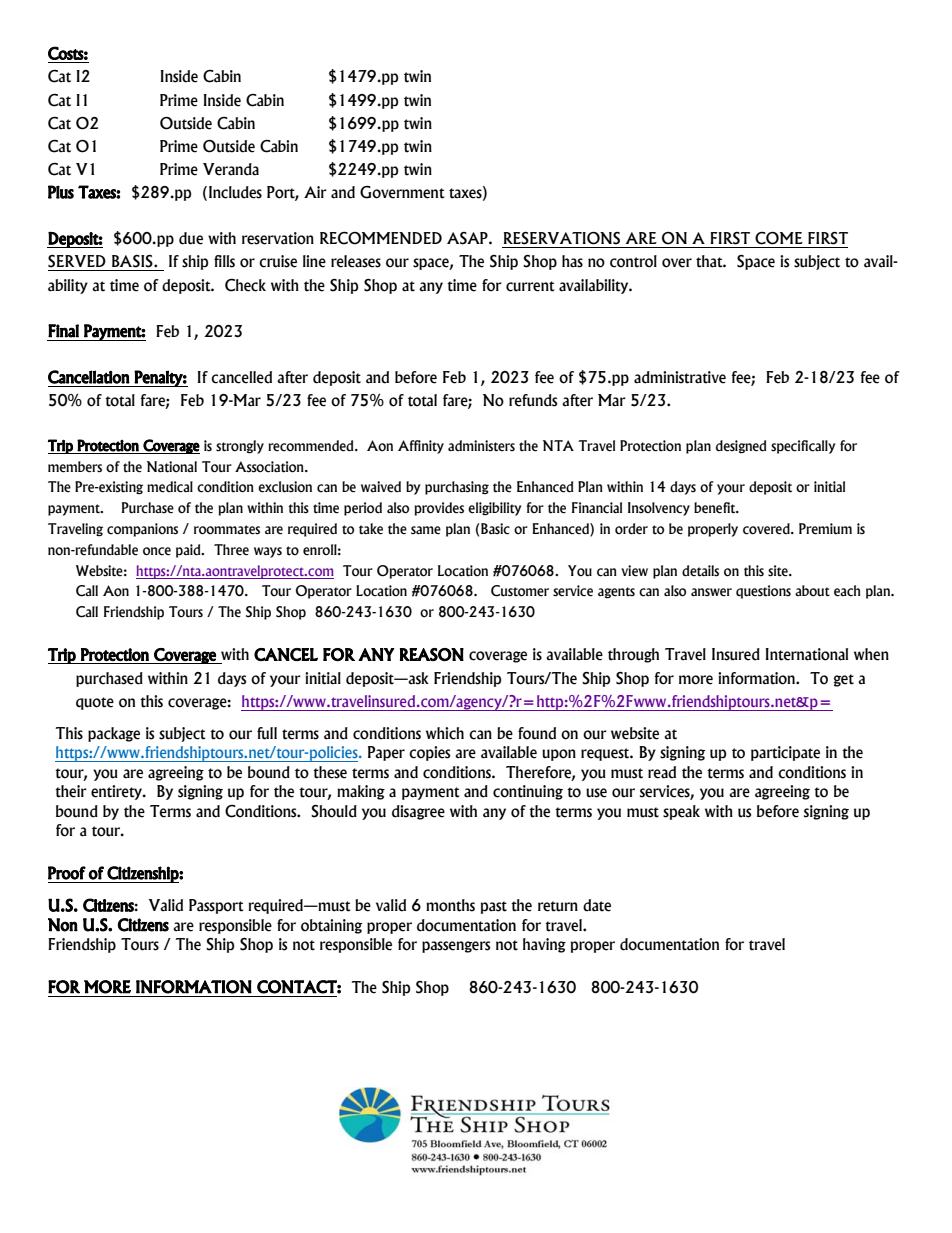 The height and width of the page is (1233, 952). I want to click on Basic, so click(494, 529).
